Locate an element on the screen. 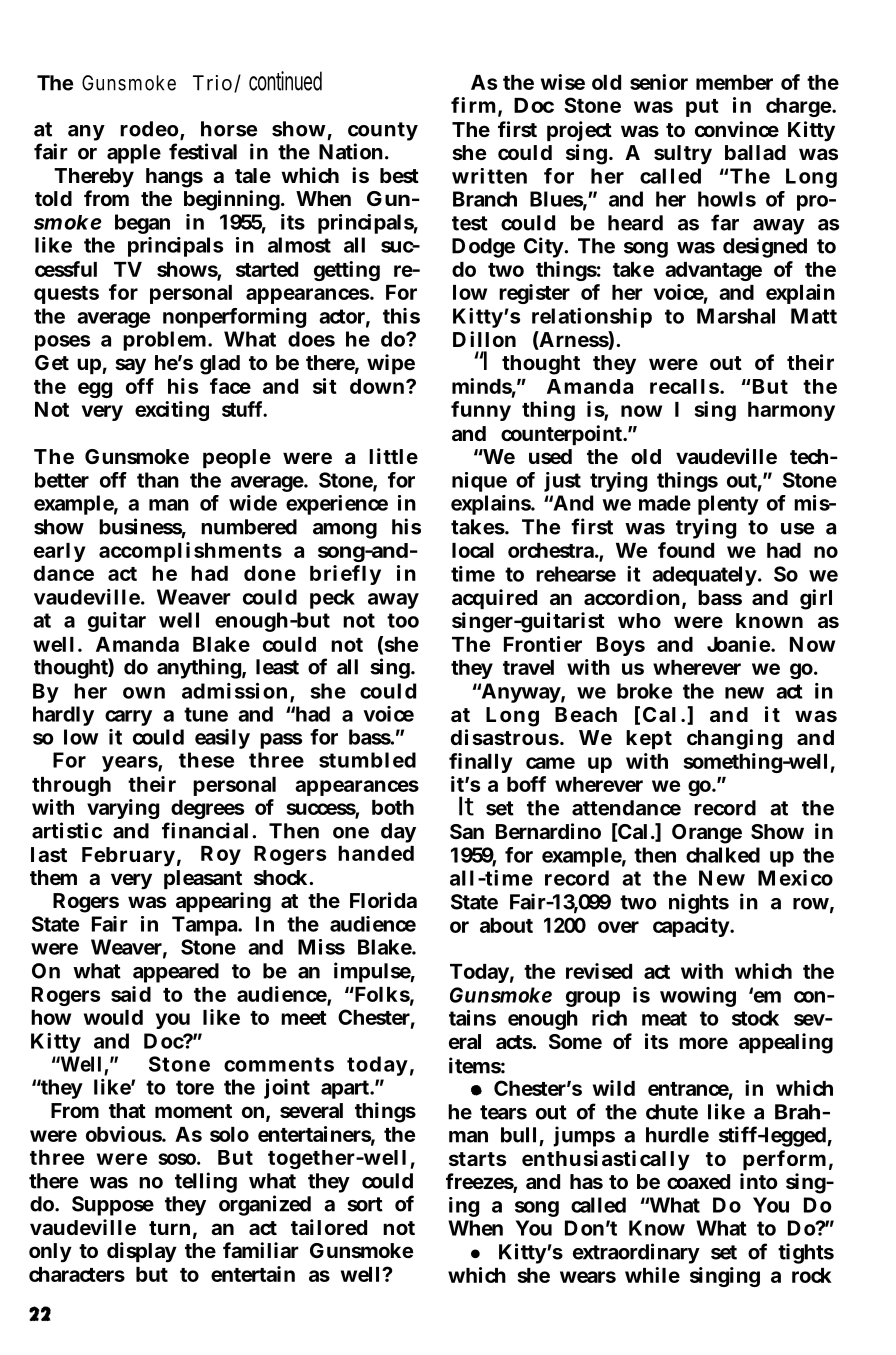 This screenshot has height=1355, width=896. convince is located at coordinates (737, 129).
